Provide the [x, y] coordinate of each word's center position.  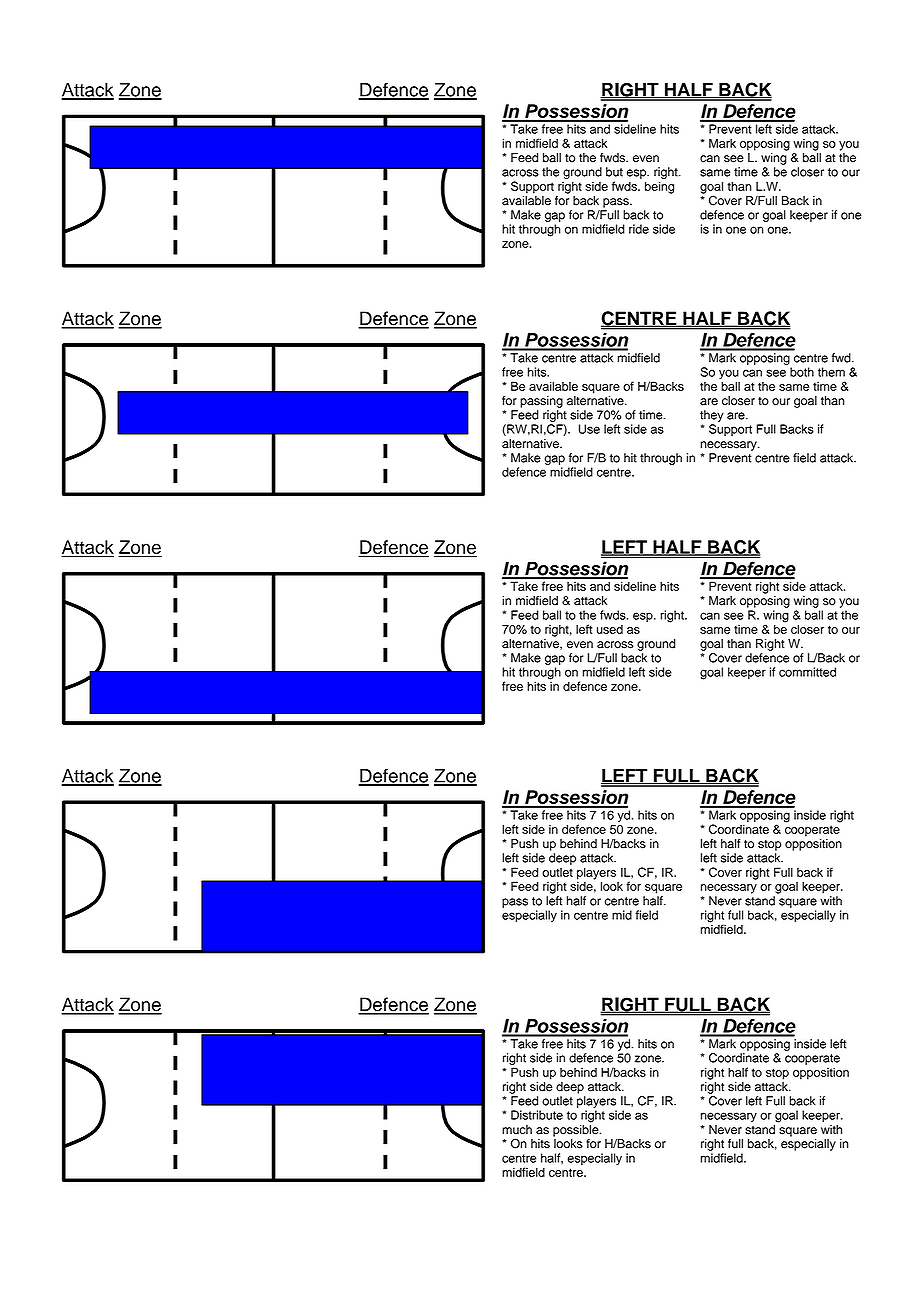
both [802, 372]
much [517, 1130]
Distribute [537, 1115]
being [659, 187]
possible [577, 1129]
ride [639, 229]
